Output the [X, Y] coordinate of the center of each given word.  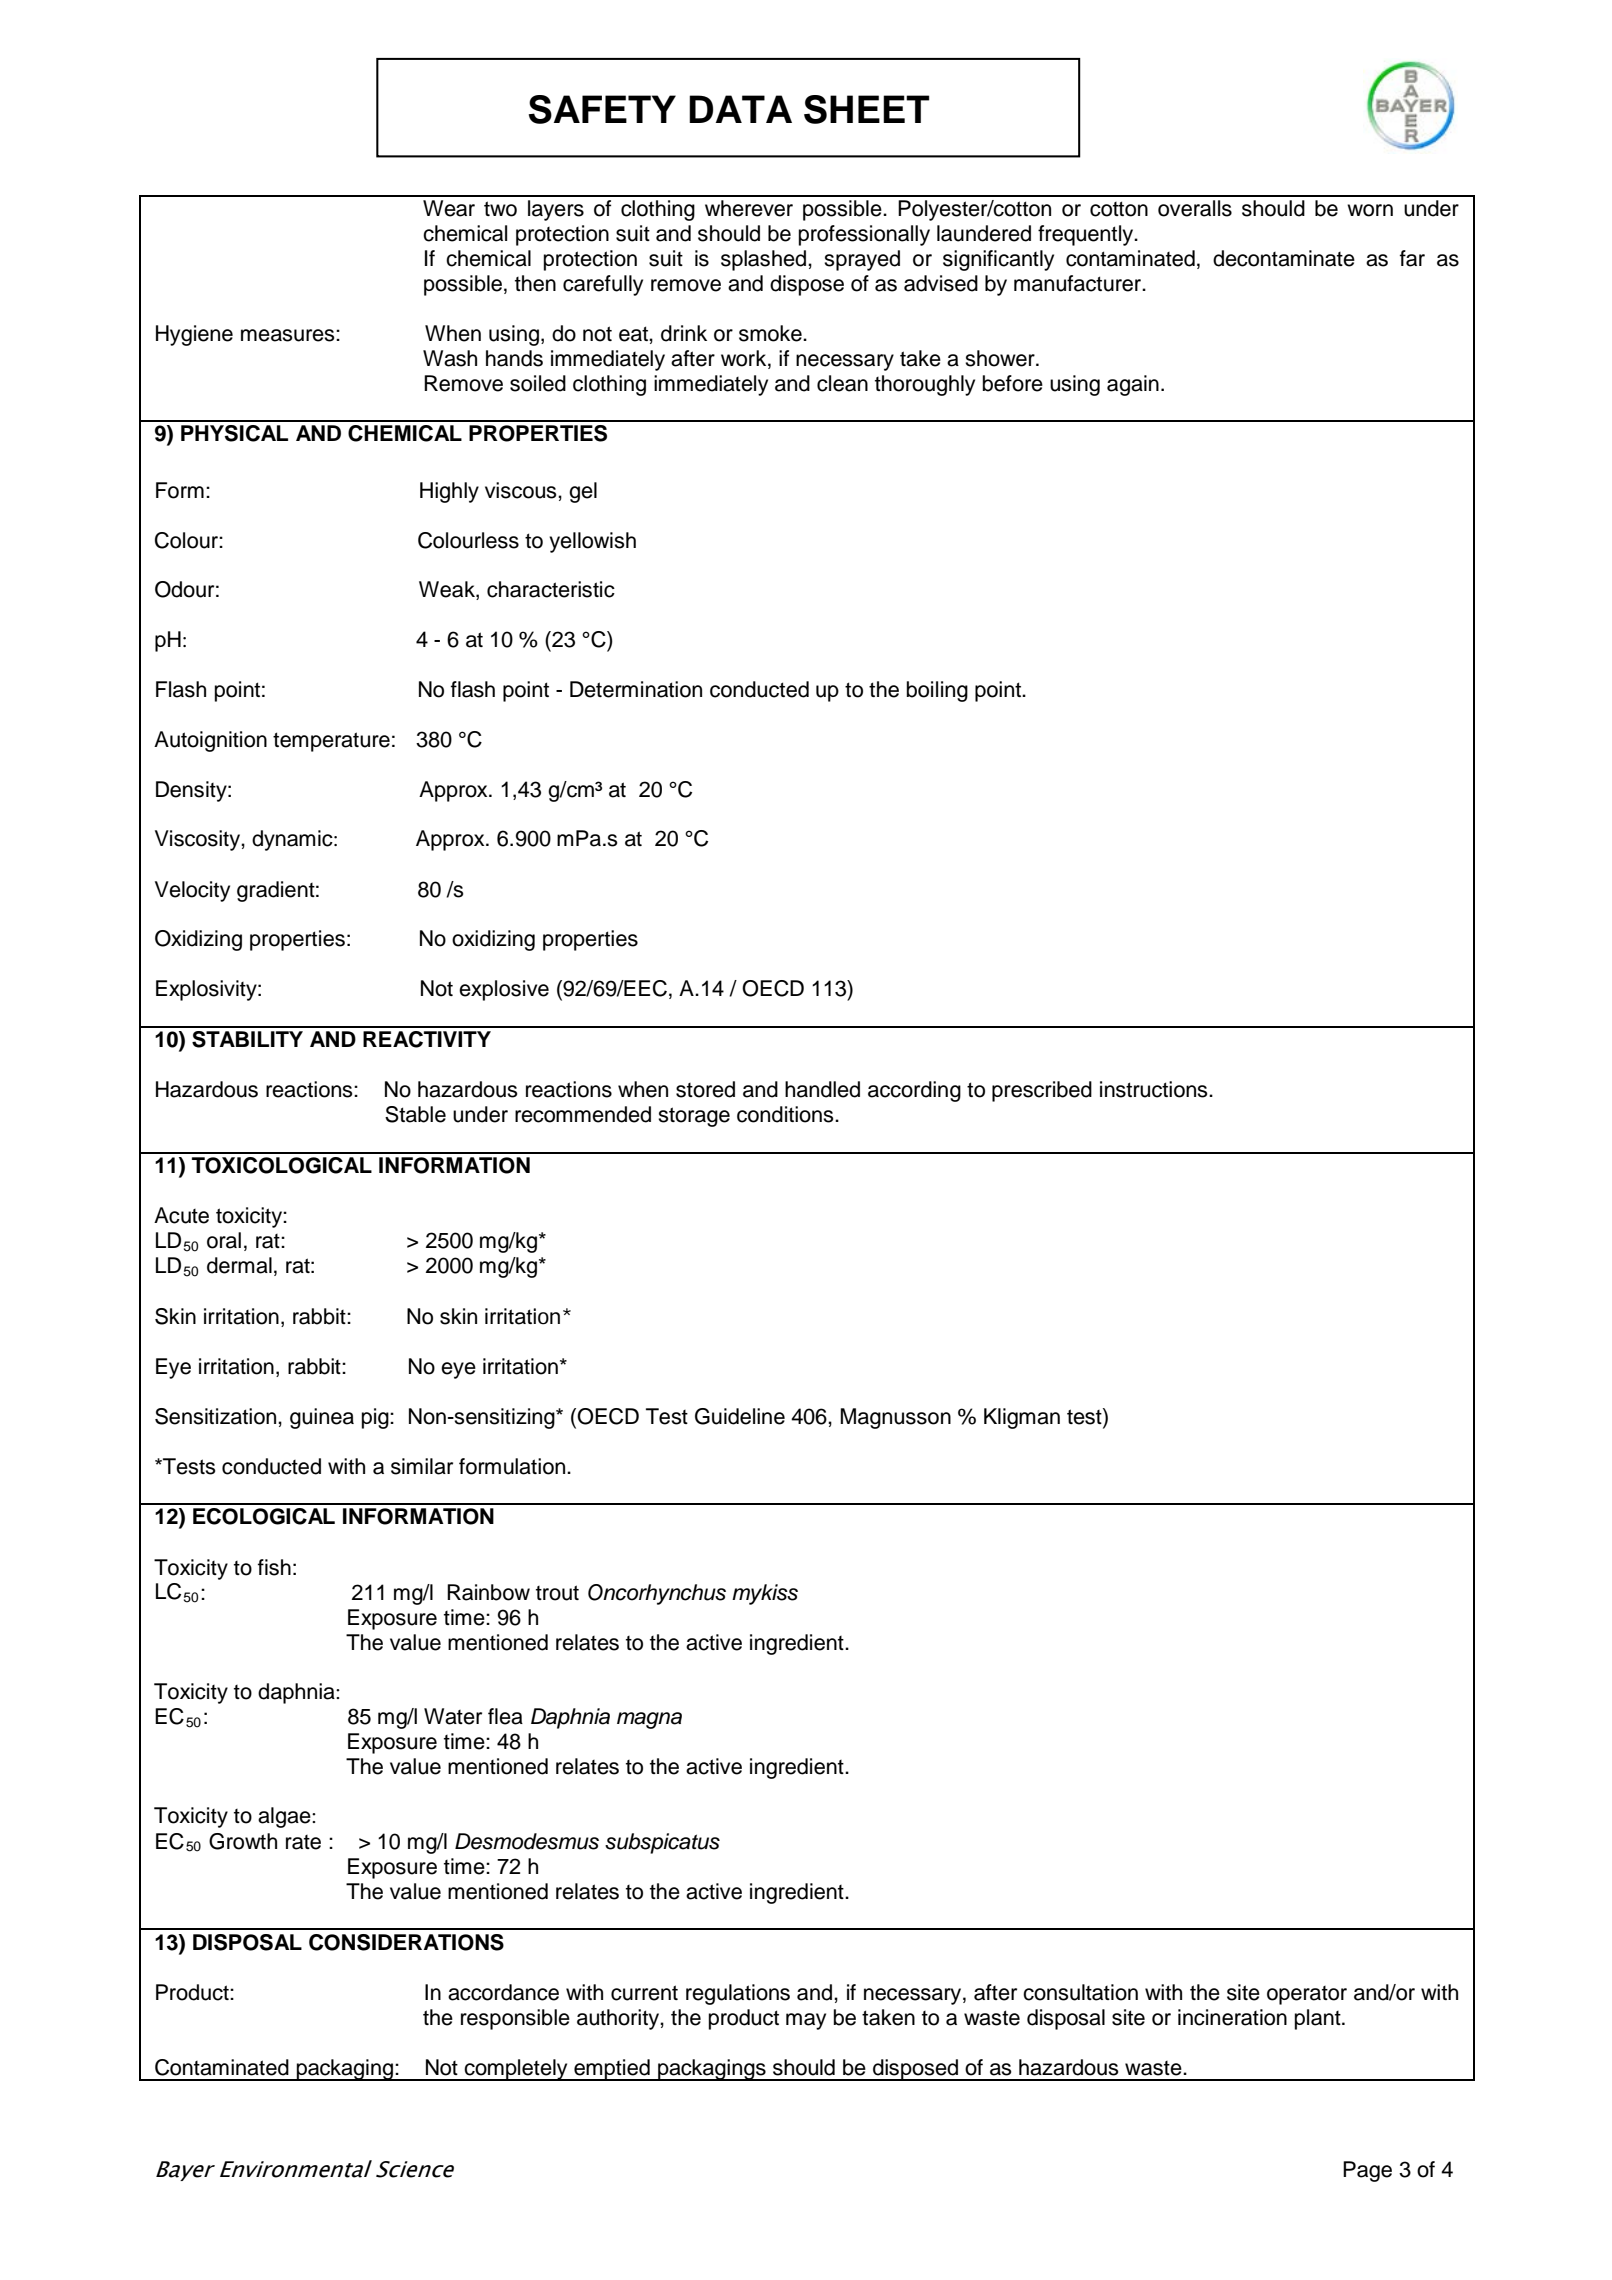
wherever [749, 208]
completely [516, 2070]
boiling [937, 691]
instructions [1155, 1089]
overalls [1195, 208]
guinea [322, 1418]
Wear [449, 208]
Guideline [740, 1416]
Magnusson [895, 1418]
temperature [331, 742]
